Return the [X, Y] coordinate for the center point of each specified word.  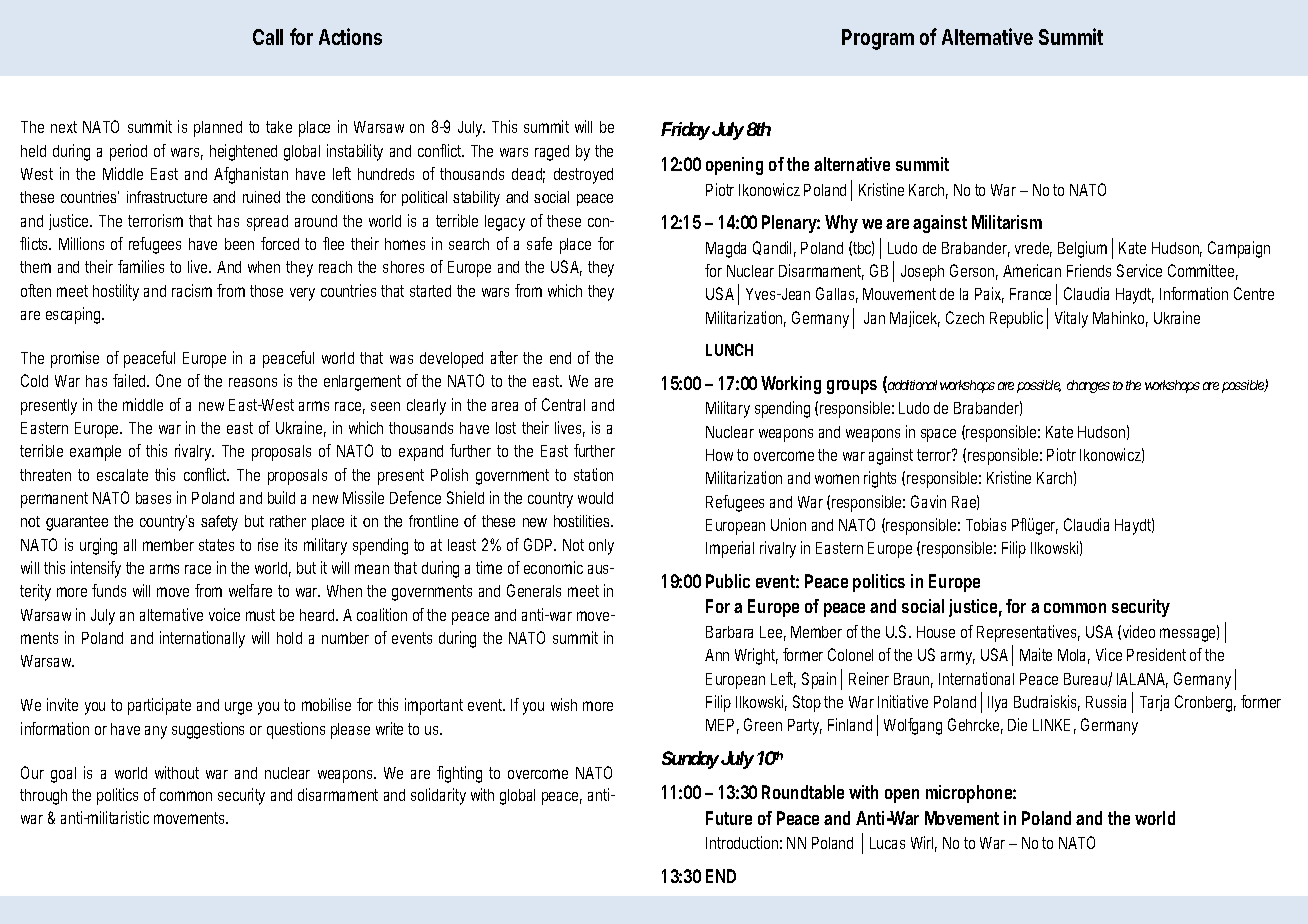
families [141, 266]
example [95, 453]
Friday [685, 131]
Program [878, 39]
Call [268, 37]
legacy [505, 223]
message [1189, 634]
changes [1088, 386]
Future [729, 818]
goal [63, 775]
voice [224, 614]
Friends [1089, 270]
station [593, 474]
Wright [756, 656]
